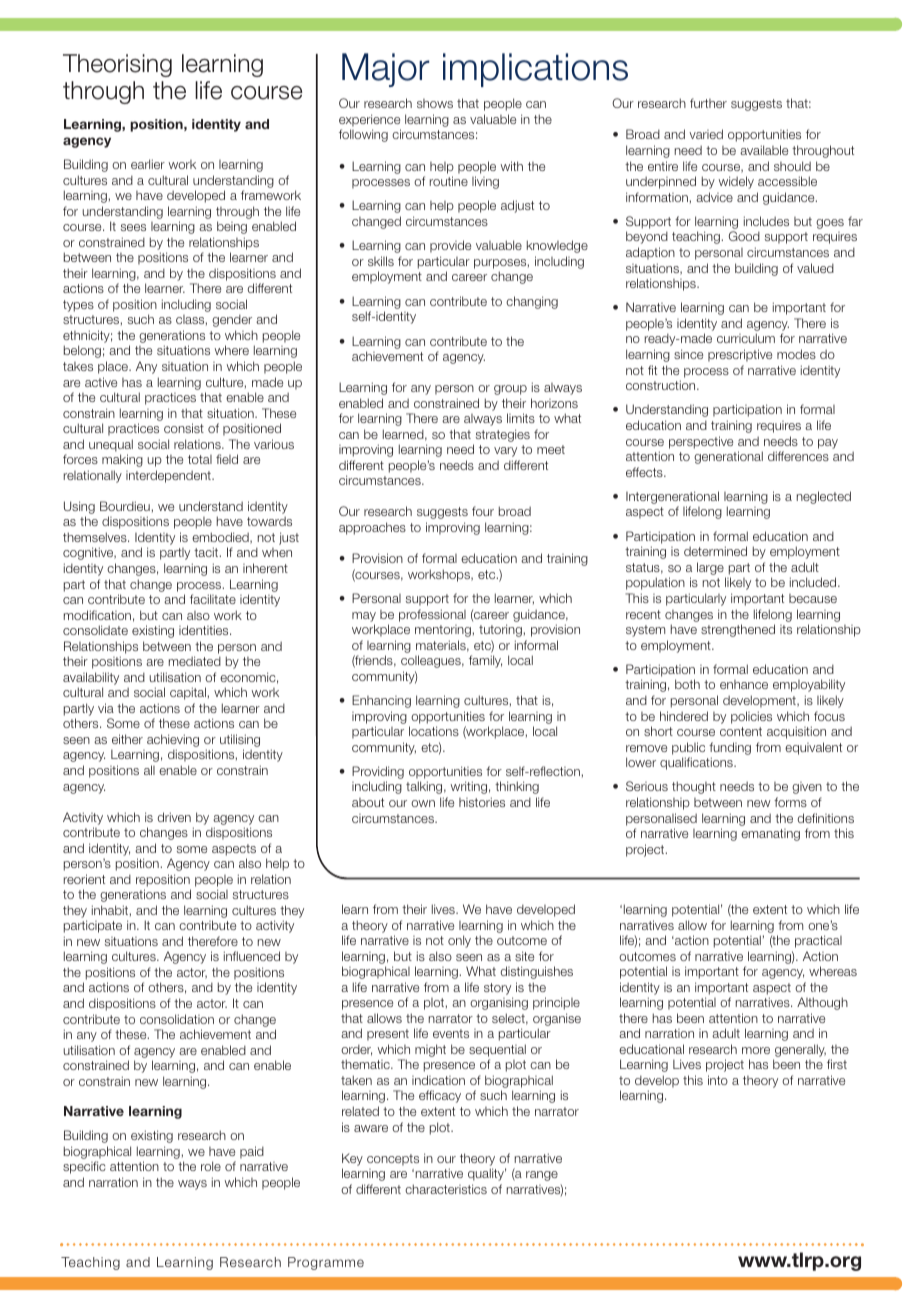  Describe the element at coordinates (232, 320) in the screenshot. I see `gender` at that location.
